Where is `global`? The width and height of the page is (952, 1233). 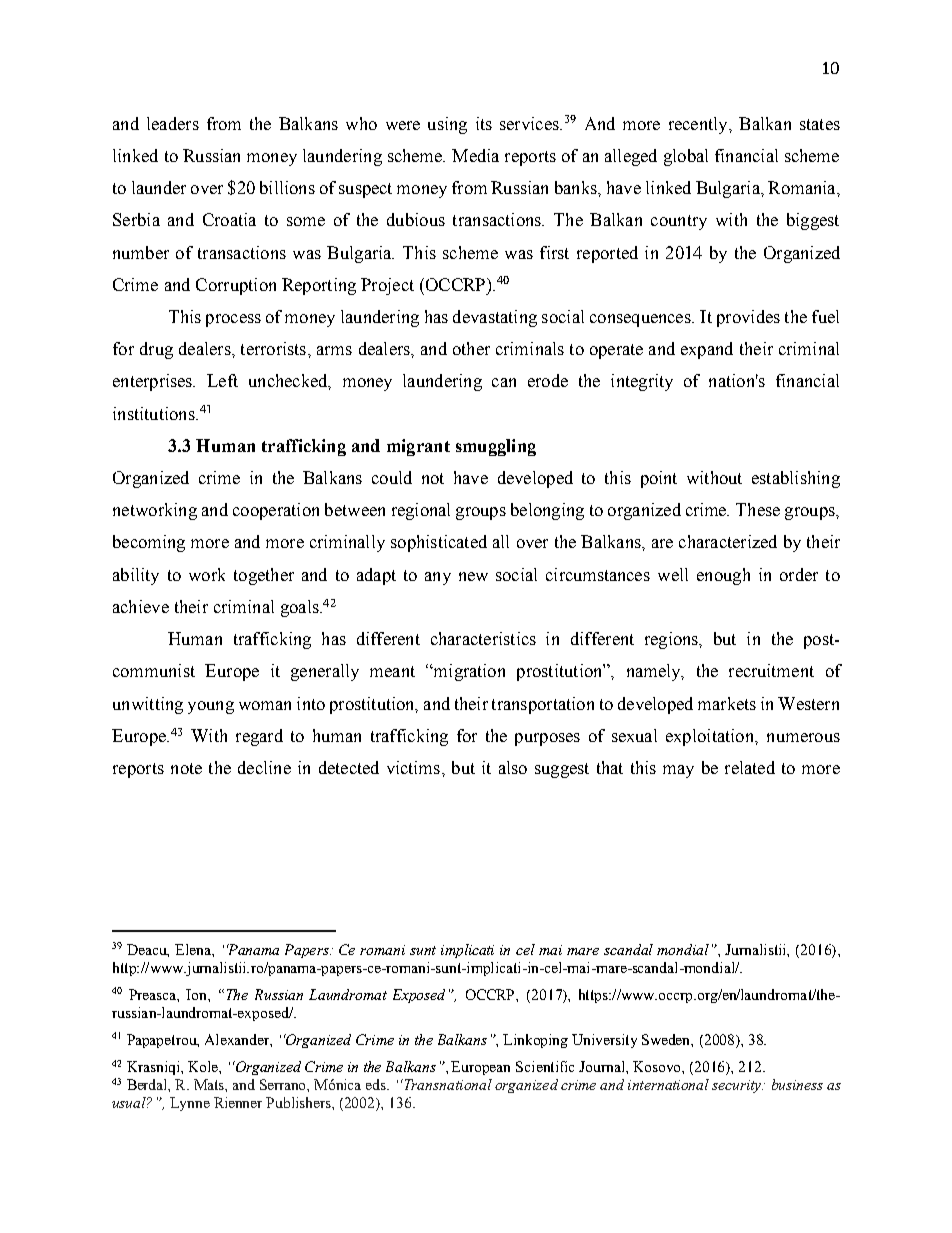 global is located at coordinates (686, 157).
